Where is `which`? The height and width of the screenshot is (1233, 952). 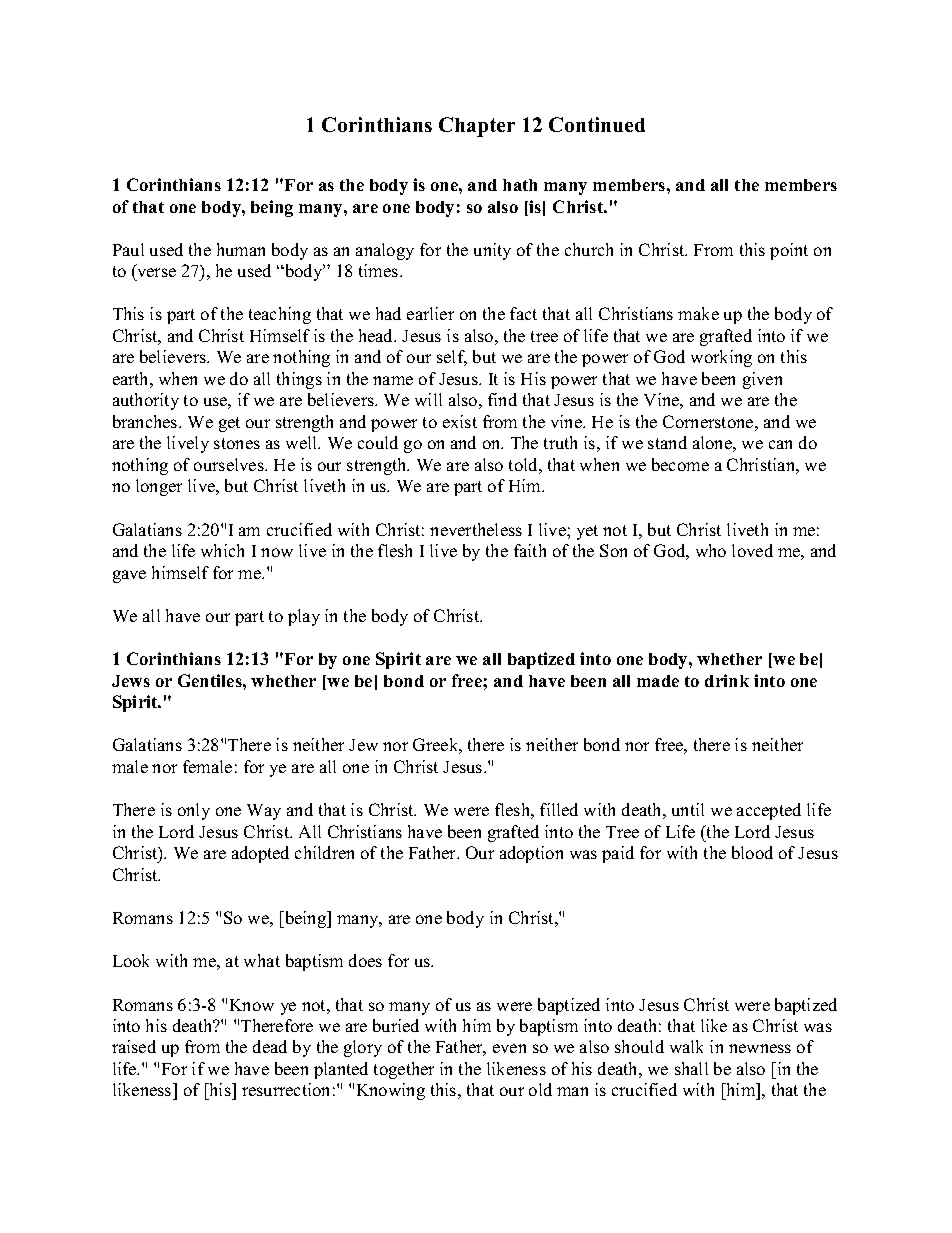 which is located at coordinates (222, 550).
